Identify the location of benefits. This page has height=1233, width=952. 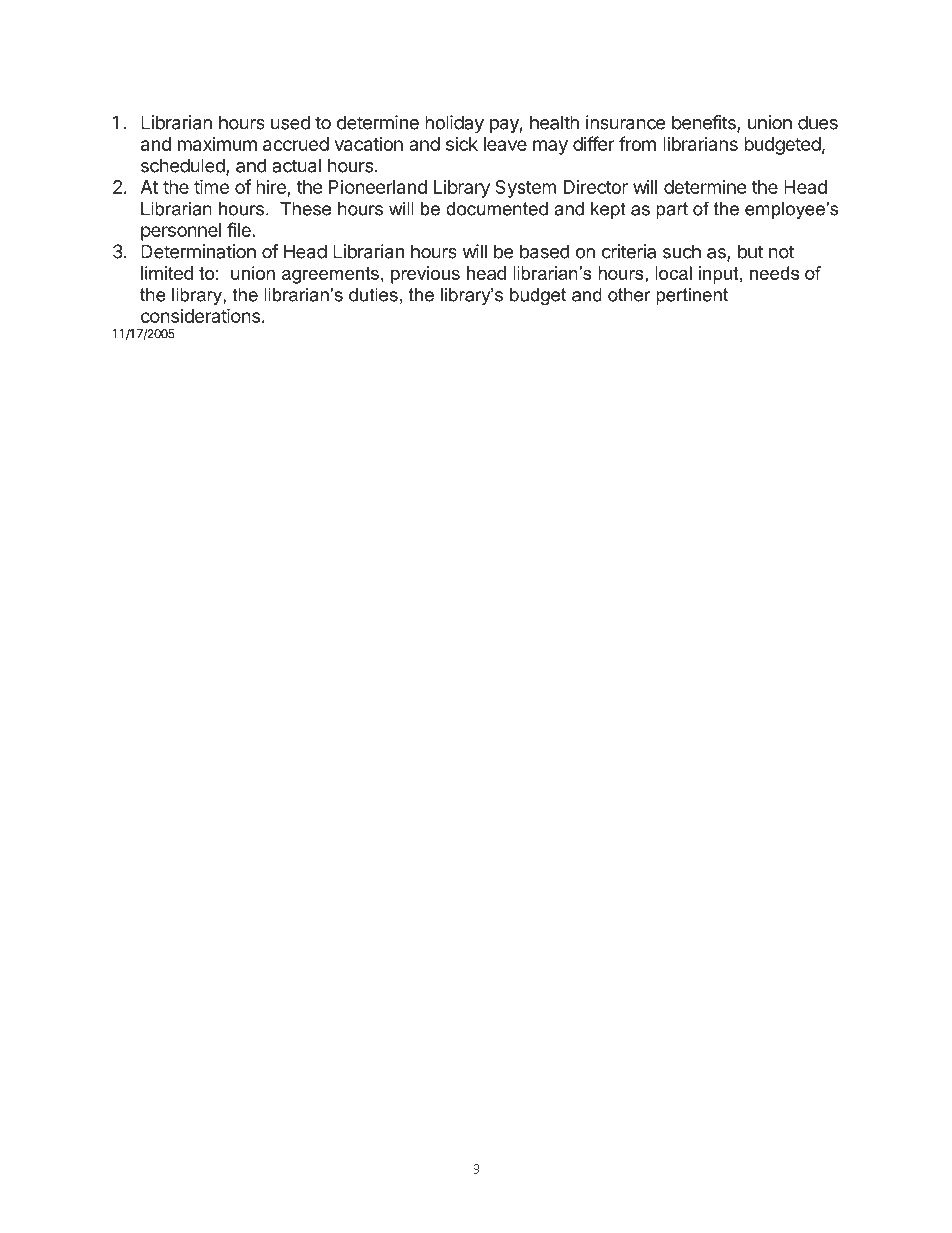
(705, 123).
